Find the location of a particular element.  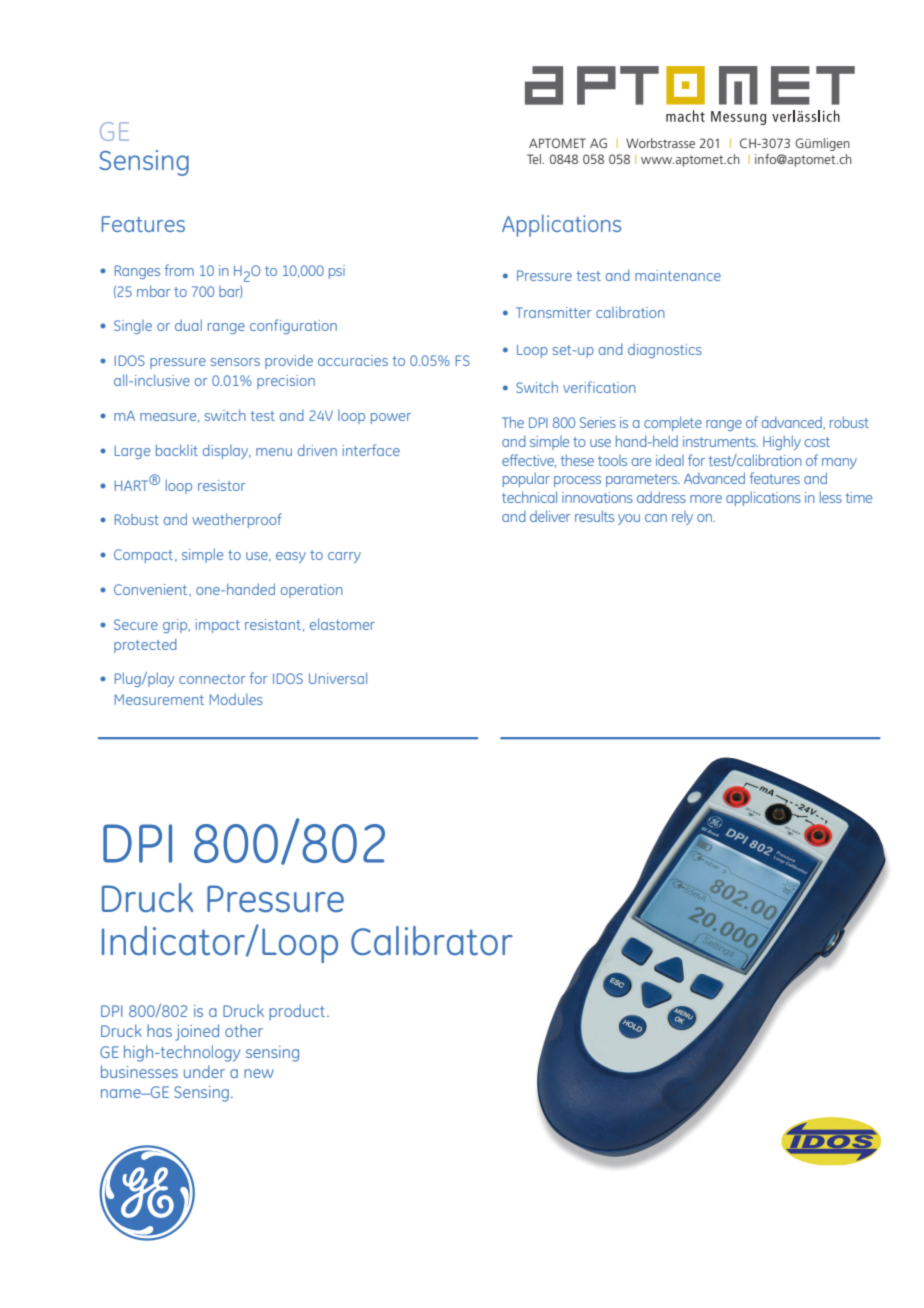

impact is located at coordinates (218, 626).
